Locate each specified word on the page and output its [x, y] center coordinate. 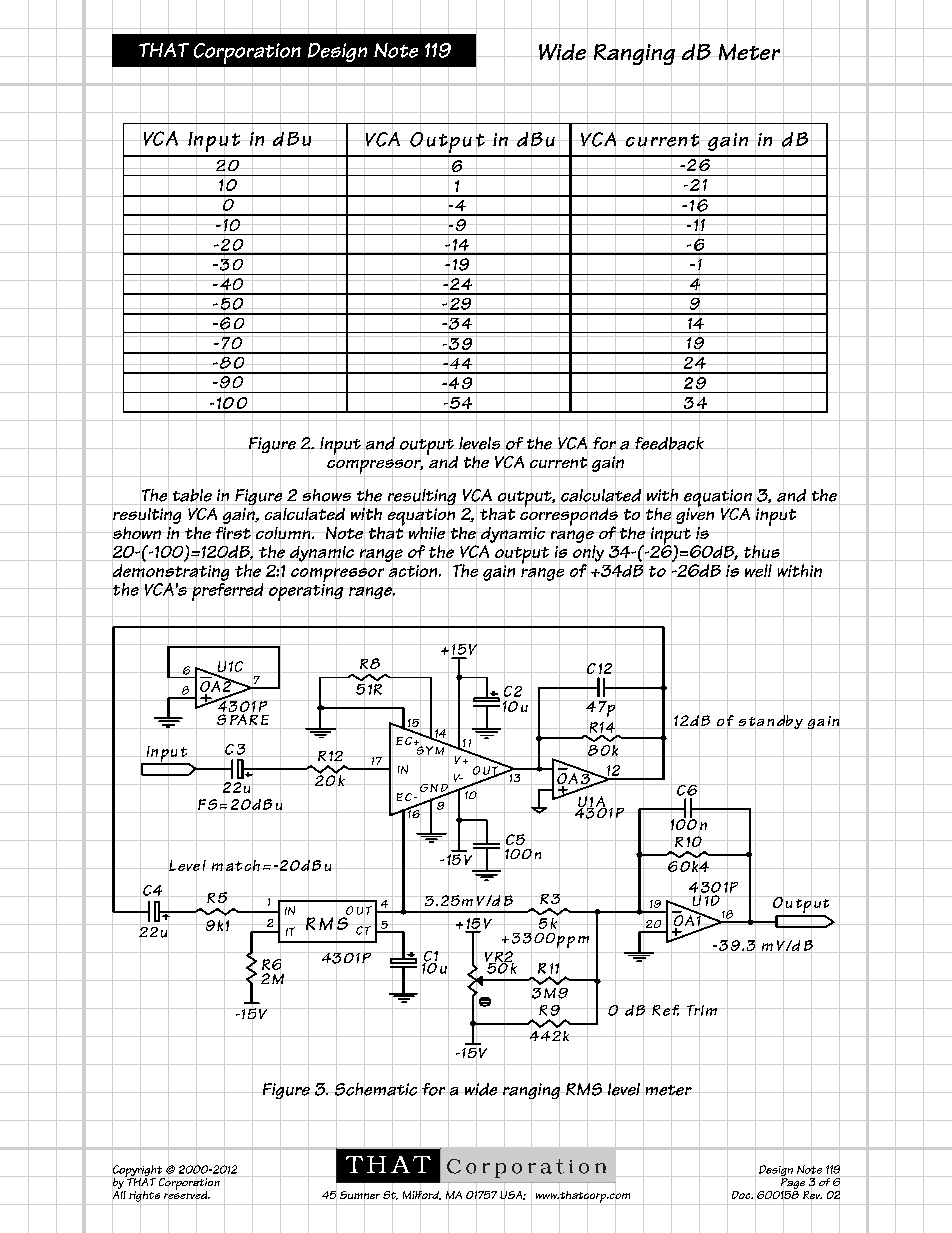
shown [137, 533]
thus [761, 552]
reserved [187, 1195]
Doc [742, 1195]
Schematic [376, 1089]
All [119, 1195]
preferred [227, 592]
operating [305, 592]
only [588, 553]
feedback [669, 443]
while [427, 533]
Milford [422, 1195]
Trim [701, 1010]
